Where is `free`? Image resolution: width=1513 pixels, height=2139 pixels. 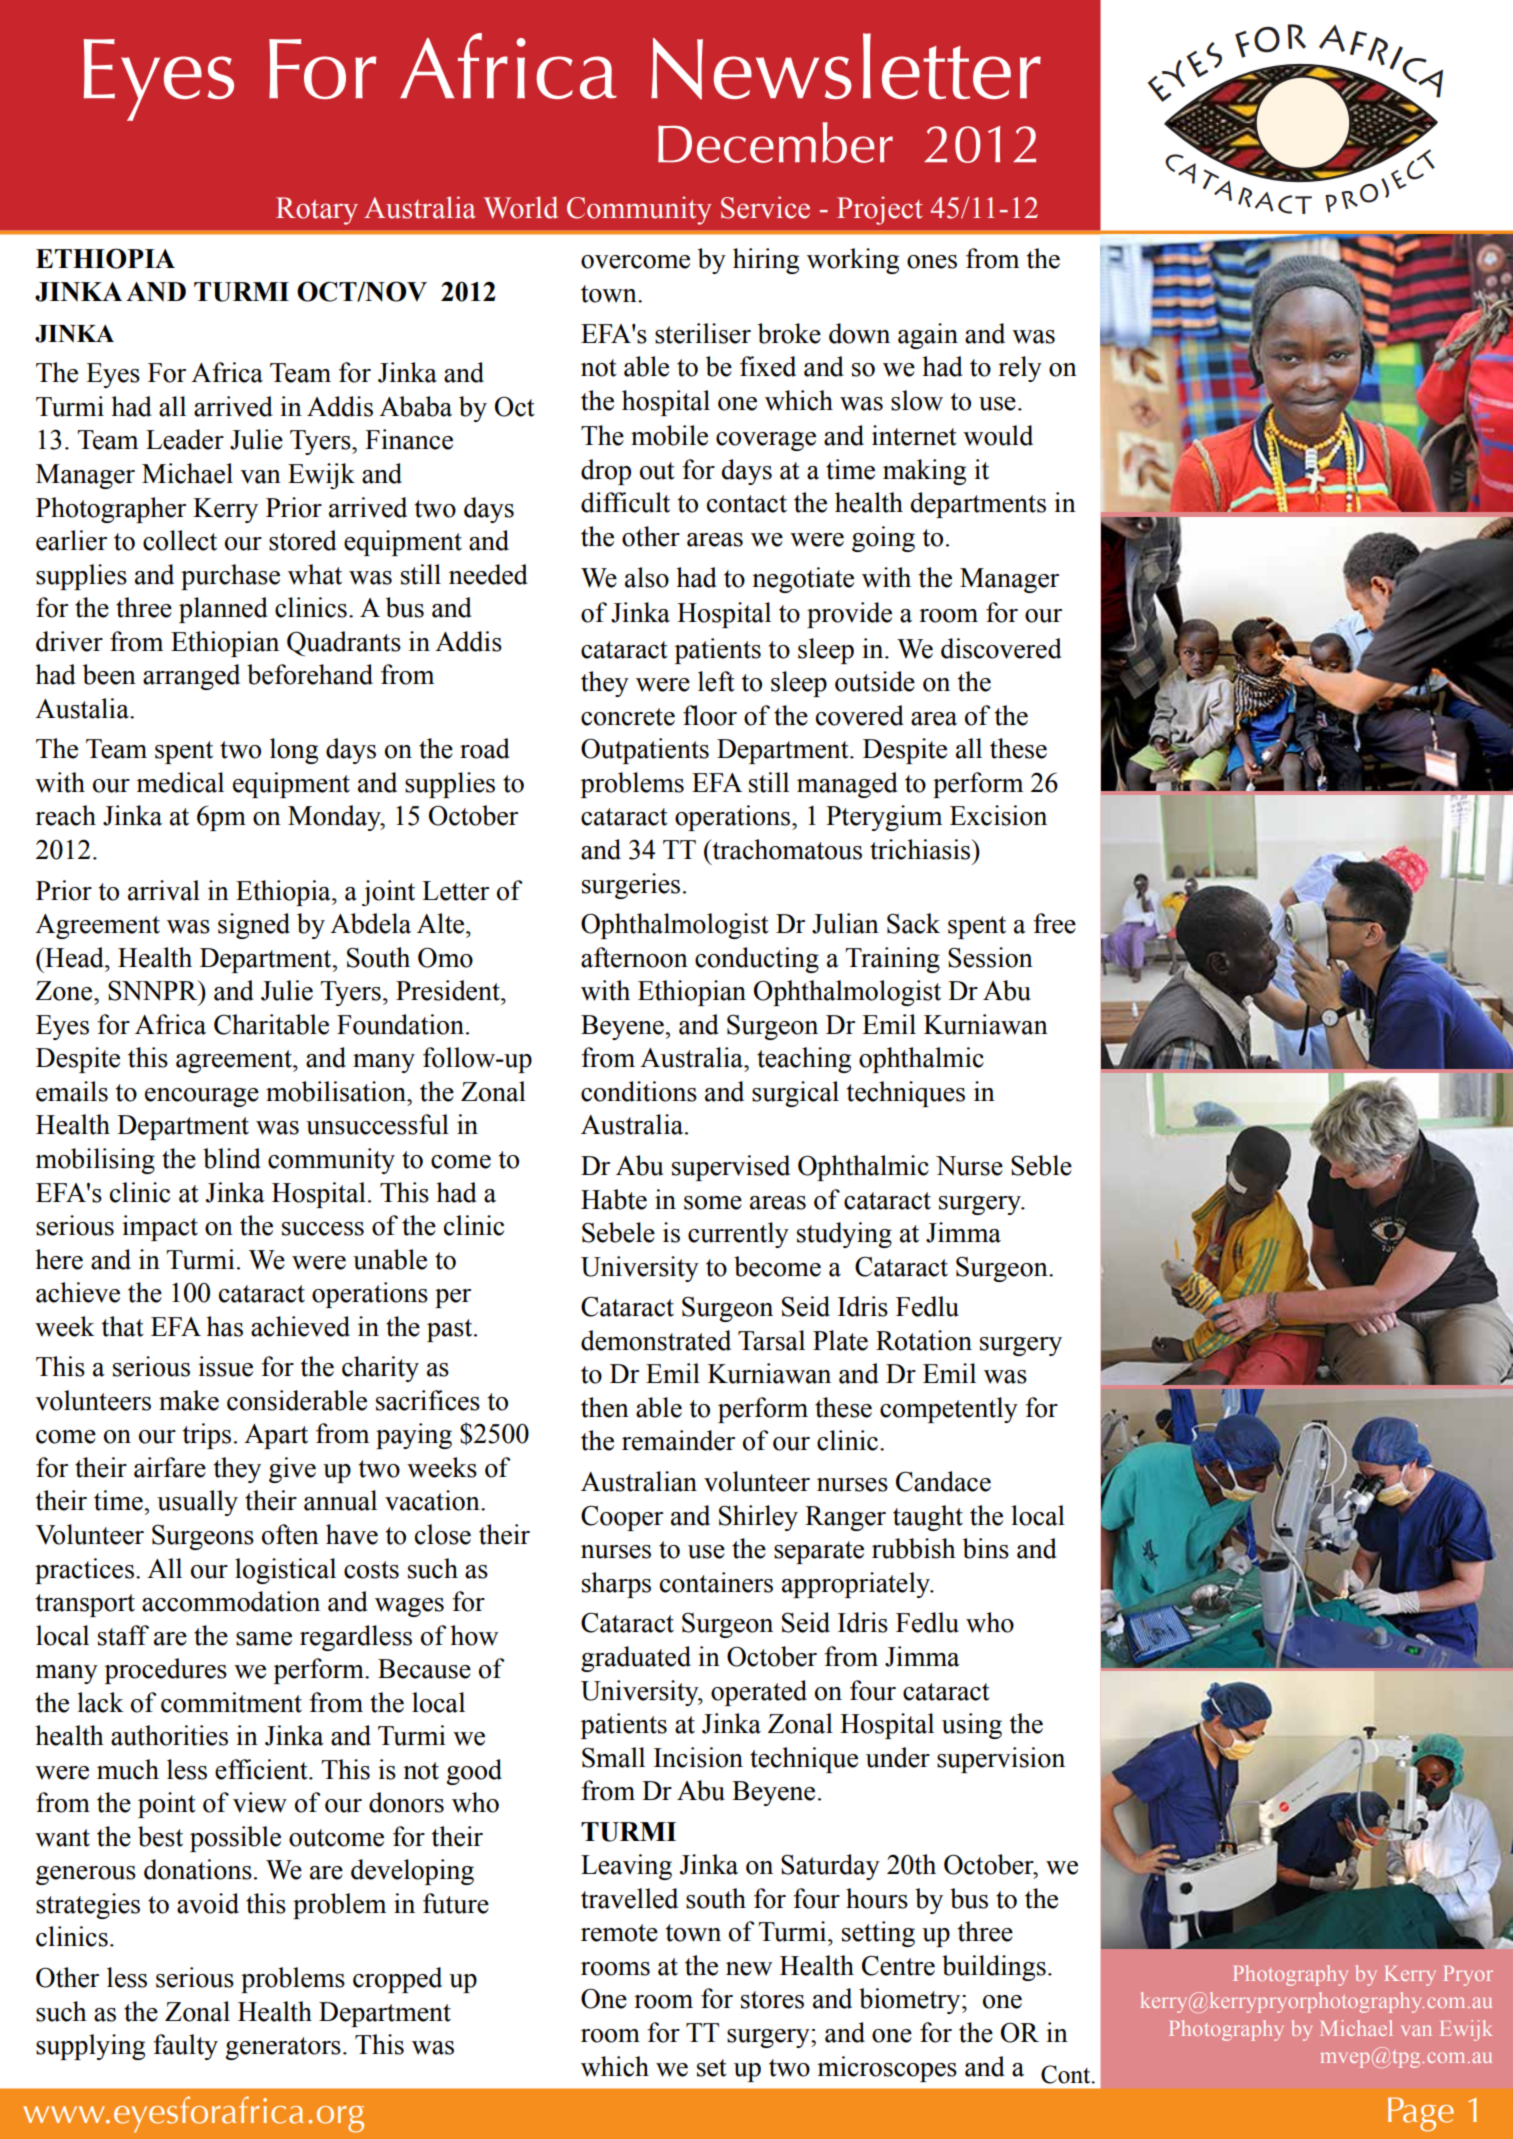 free is located at coordinates (1054, 923).
